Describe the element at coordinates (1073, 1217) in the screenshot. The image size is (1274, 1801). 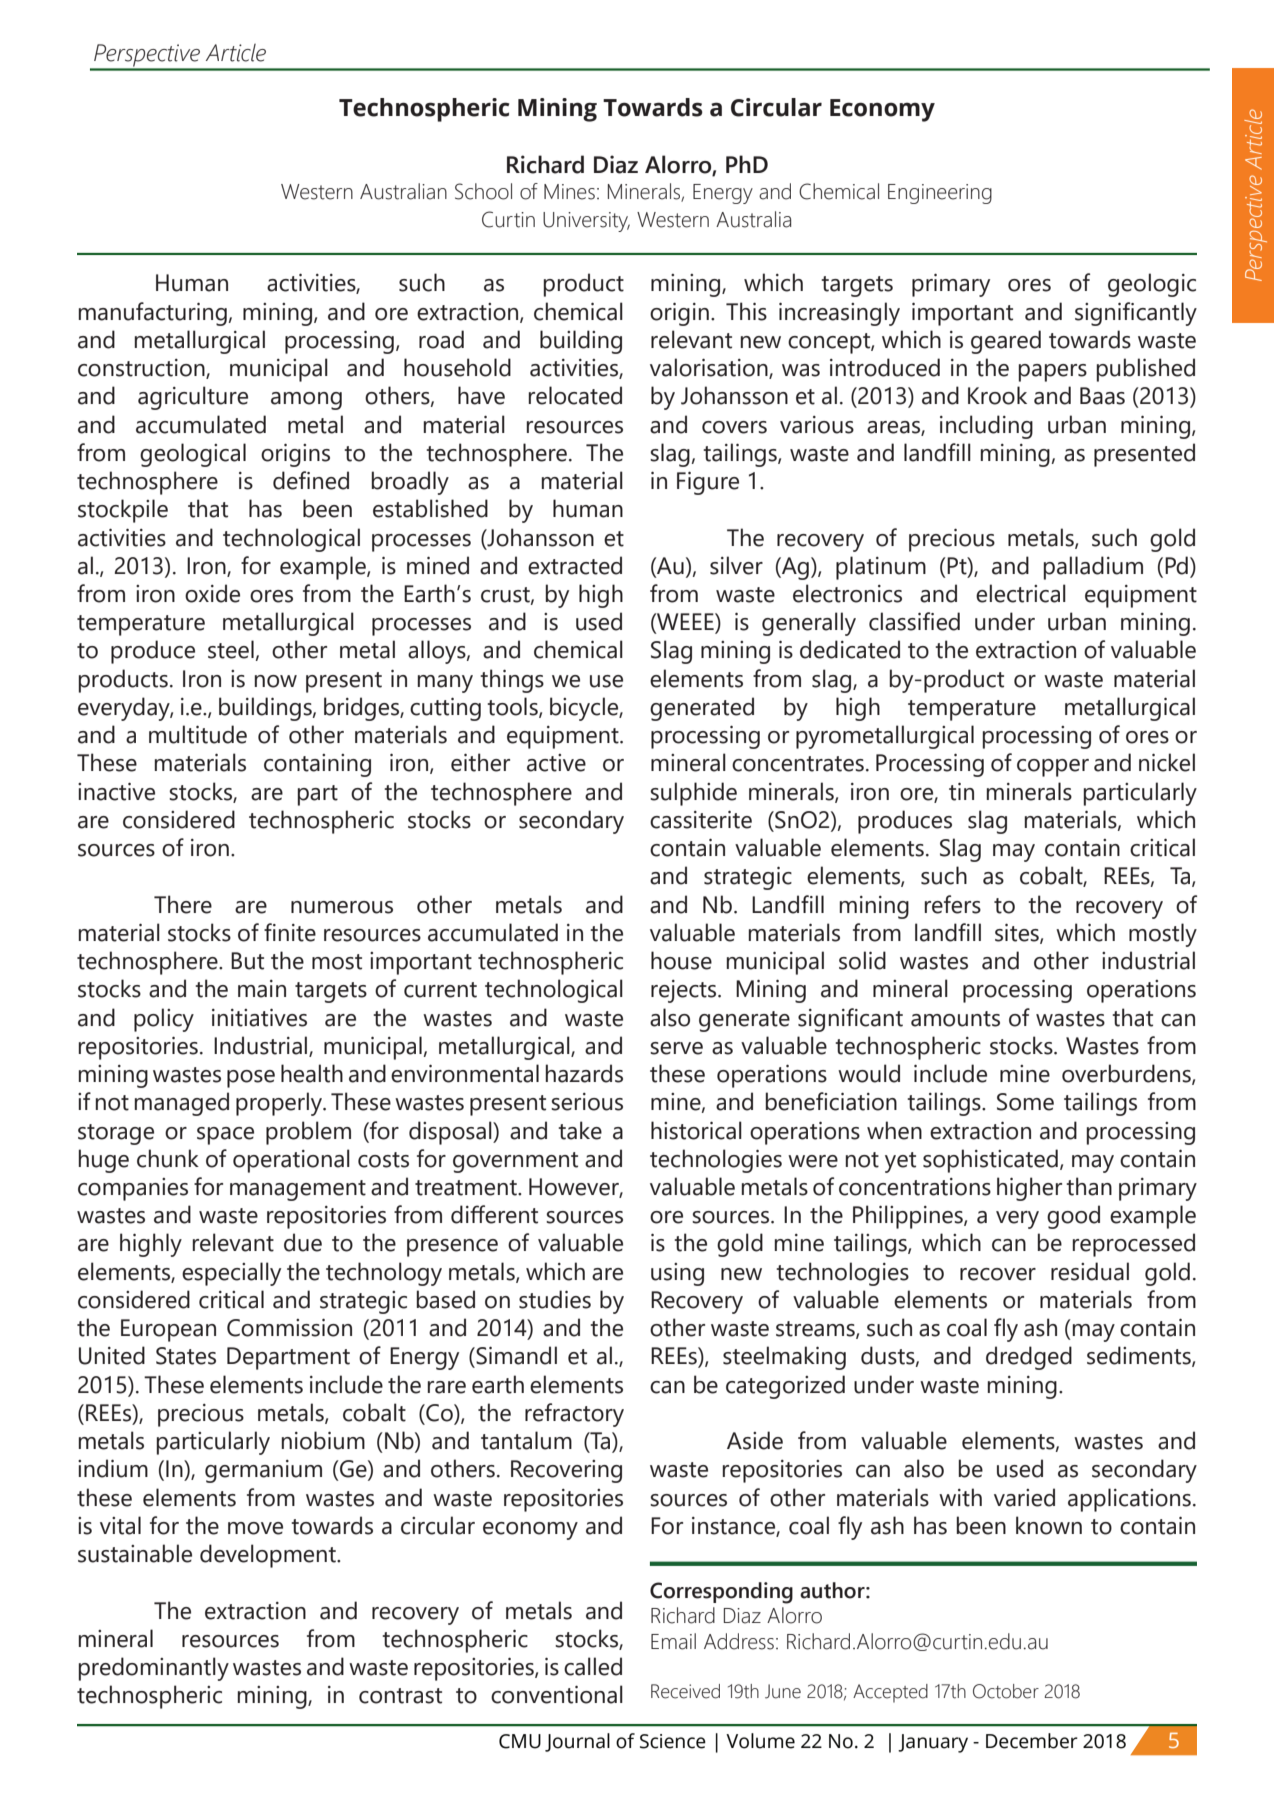
I see `good` at that location.
